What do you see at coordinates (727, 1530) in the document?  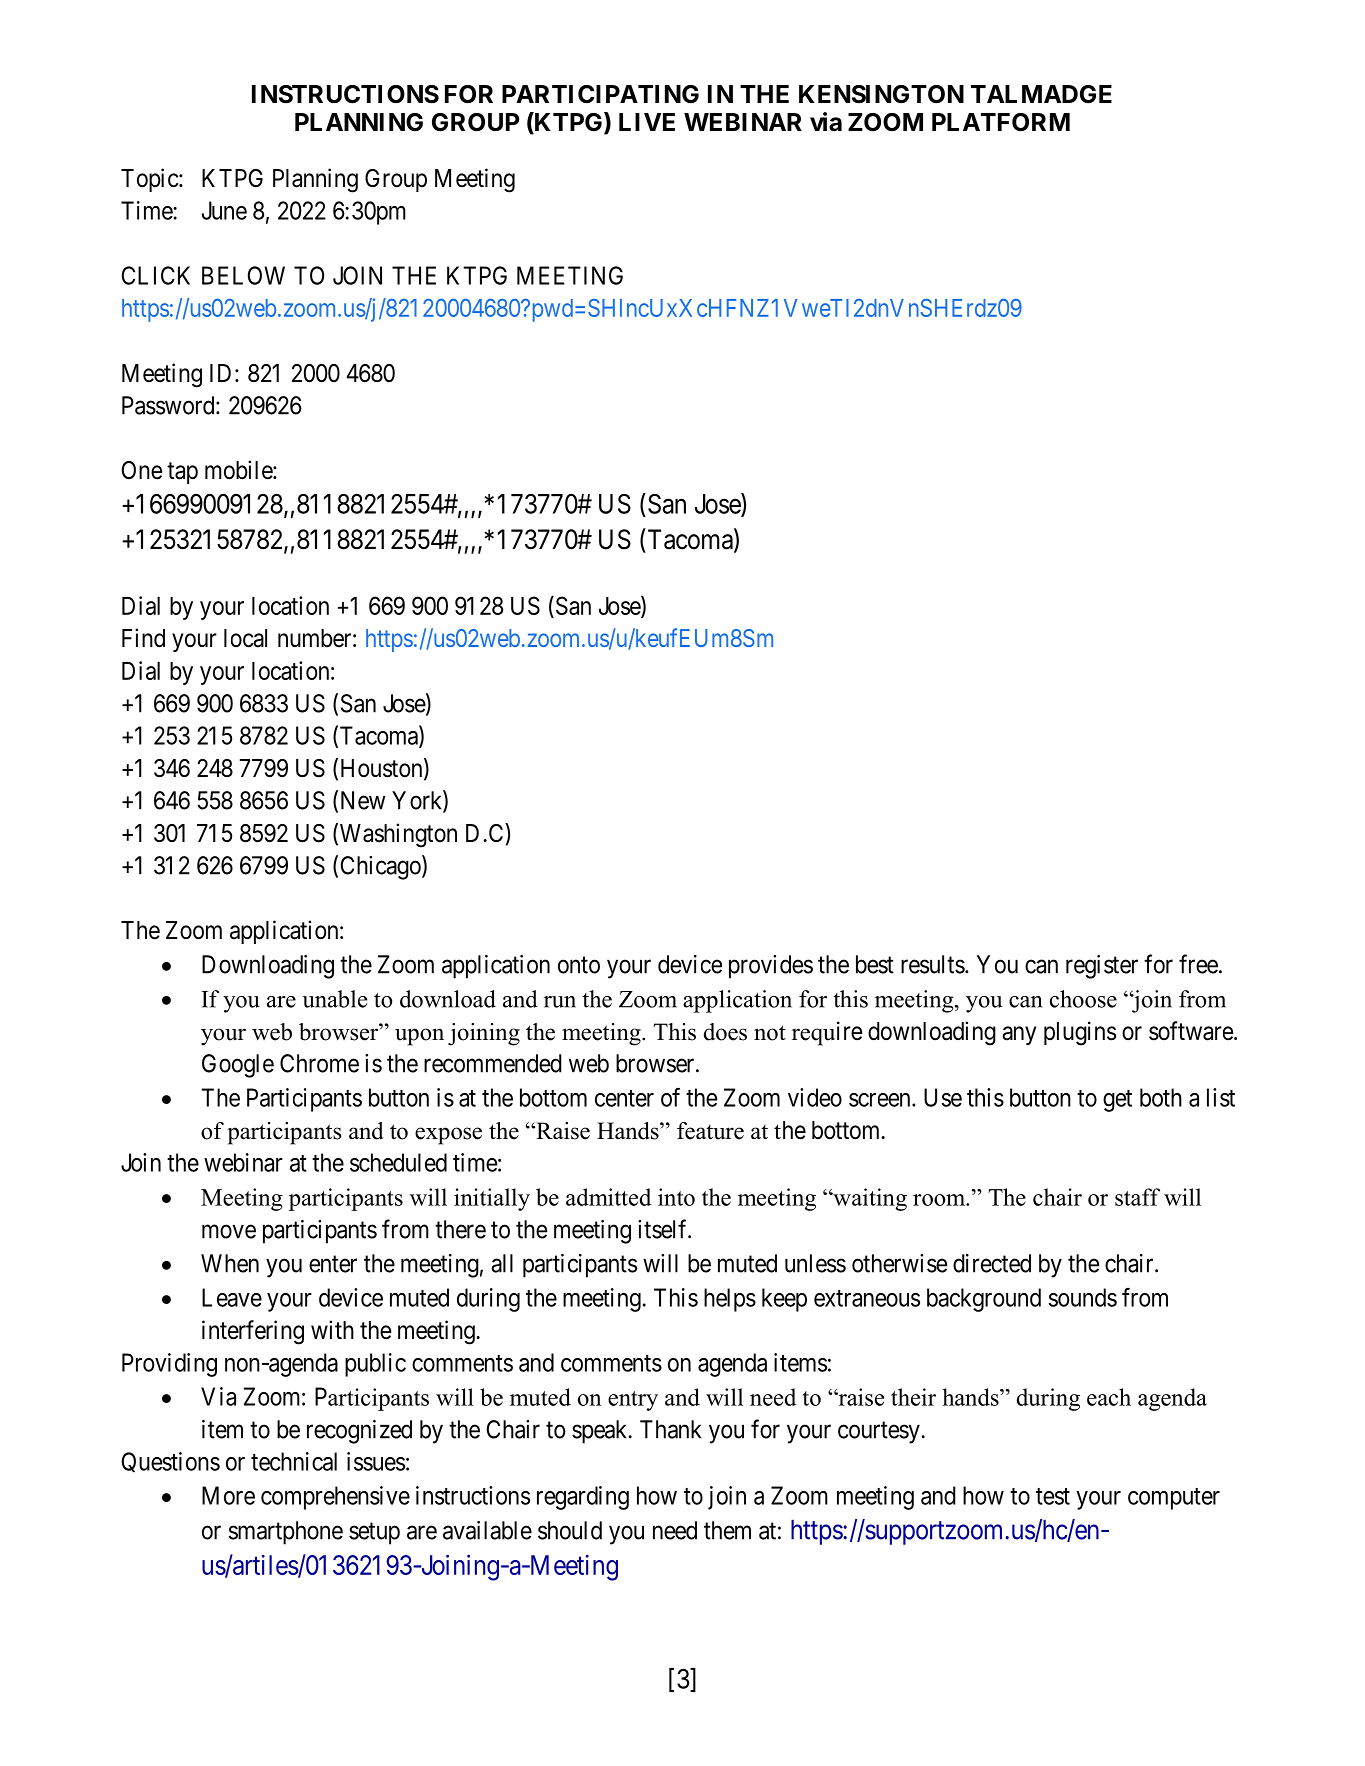 I see `them` at bounding box center [727, 1530].
